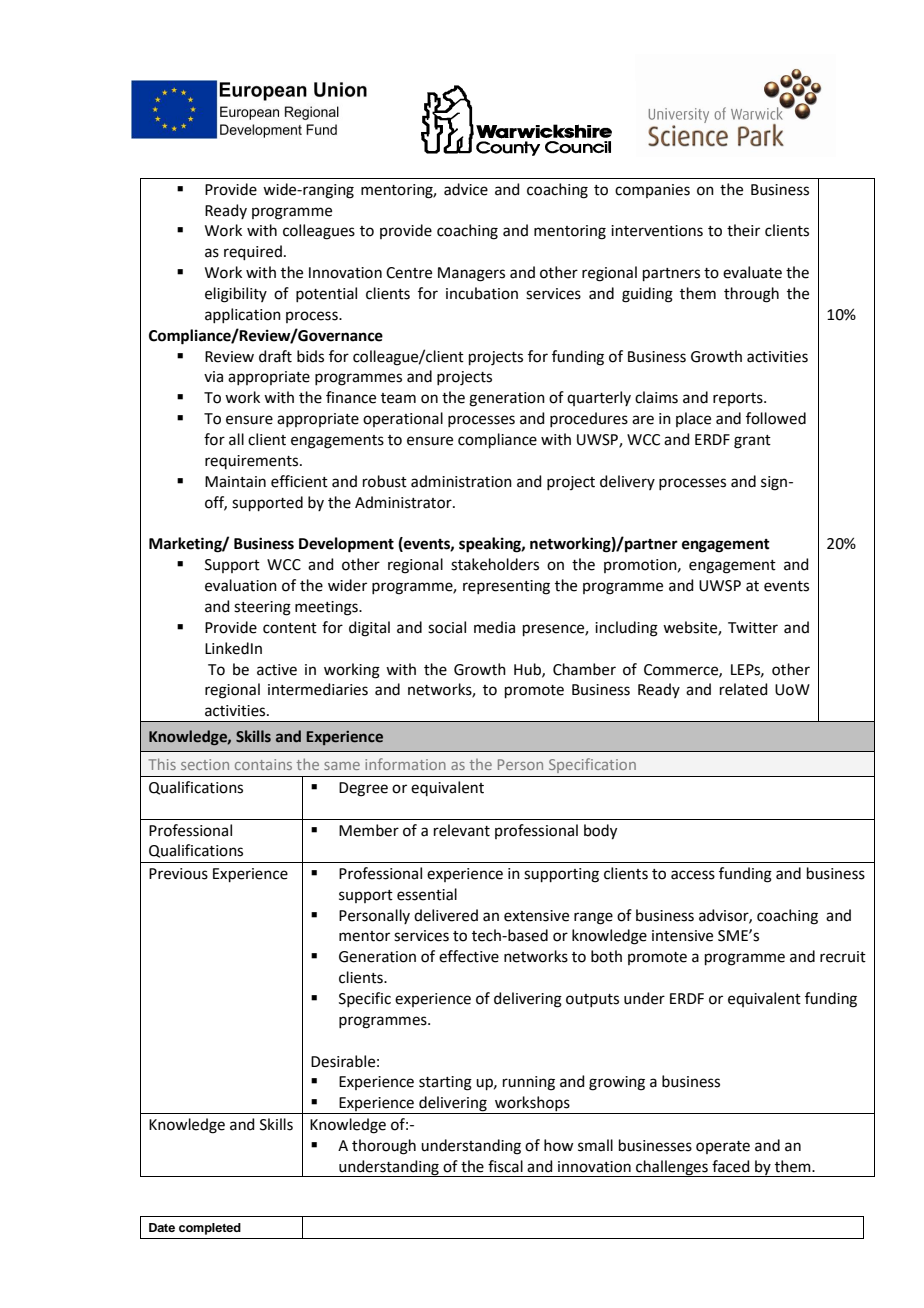 The image size is (924, 1308). I want to click on required, so click(253, 252).
